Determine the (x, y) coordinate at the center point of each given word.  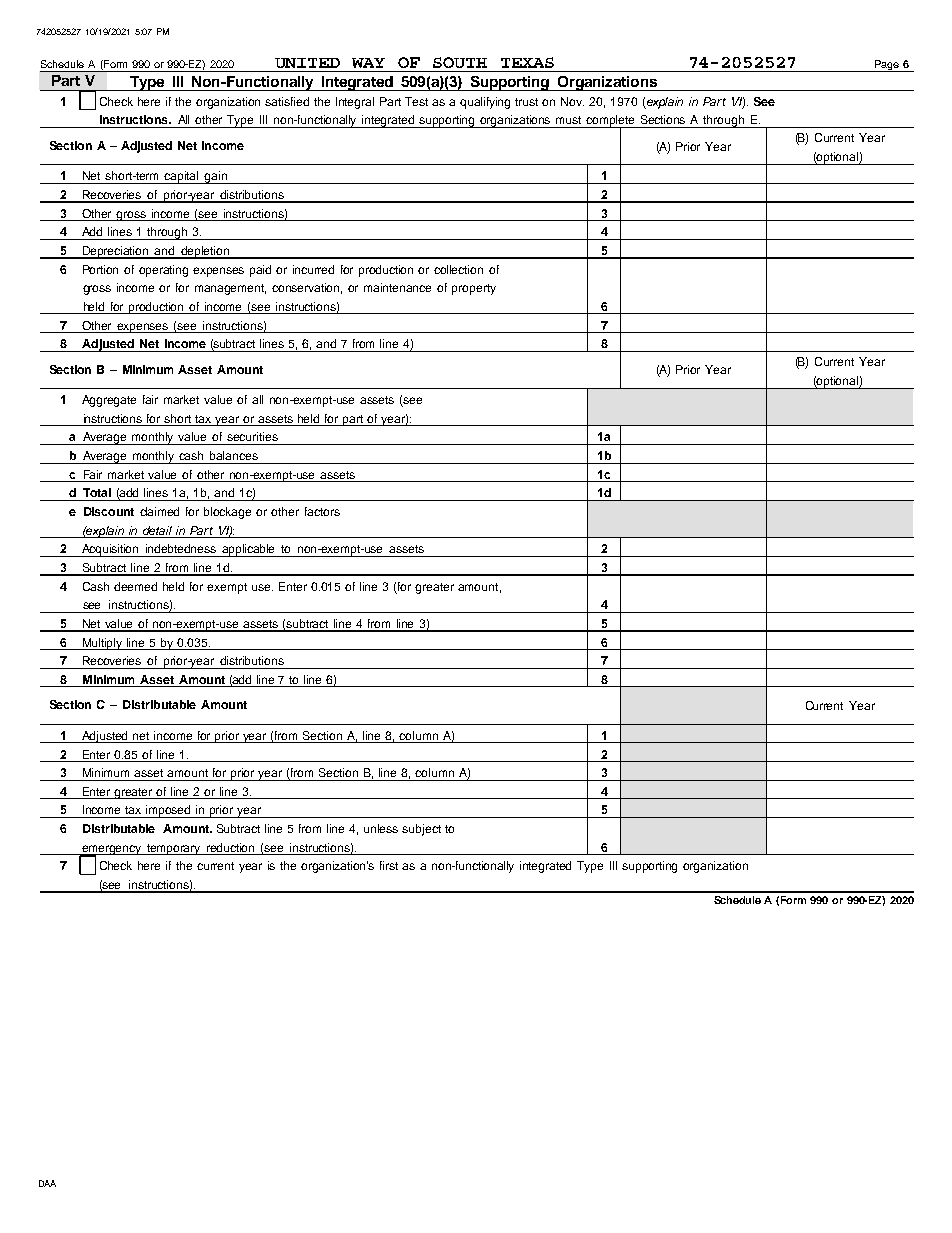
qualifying (485, 103)
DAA (47, 1183)
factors (322, 511)
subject (421, 830)
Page (886, 66)
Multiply (103, 644)
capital (182, 177)
